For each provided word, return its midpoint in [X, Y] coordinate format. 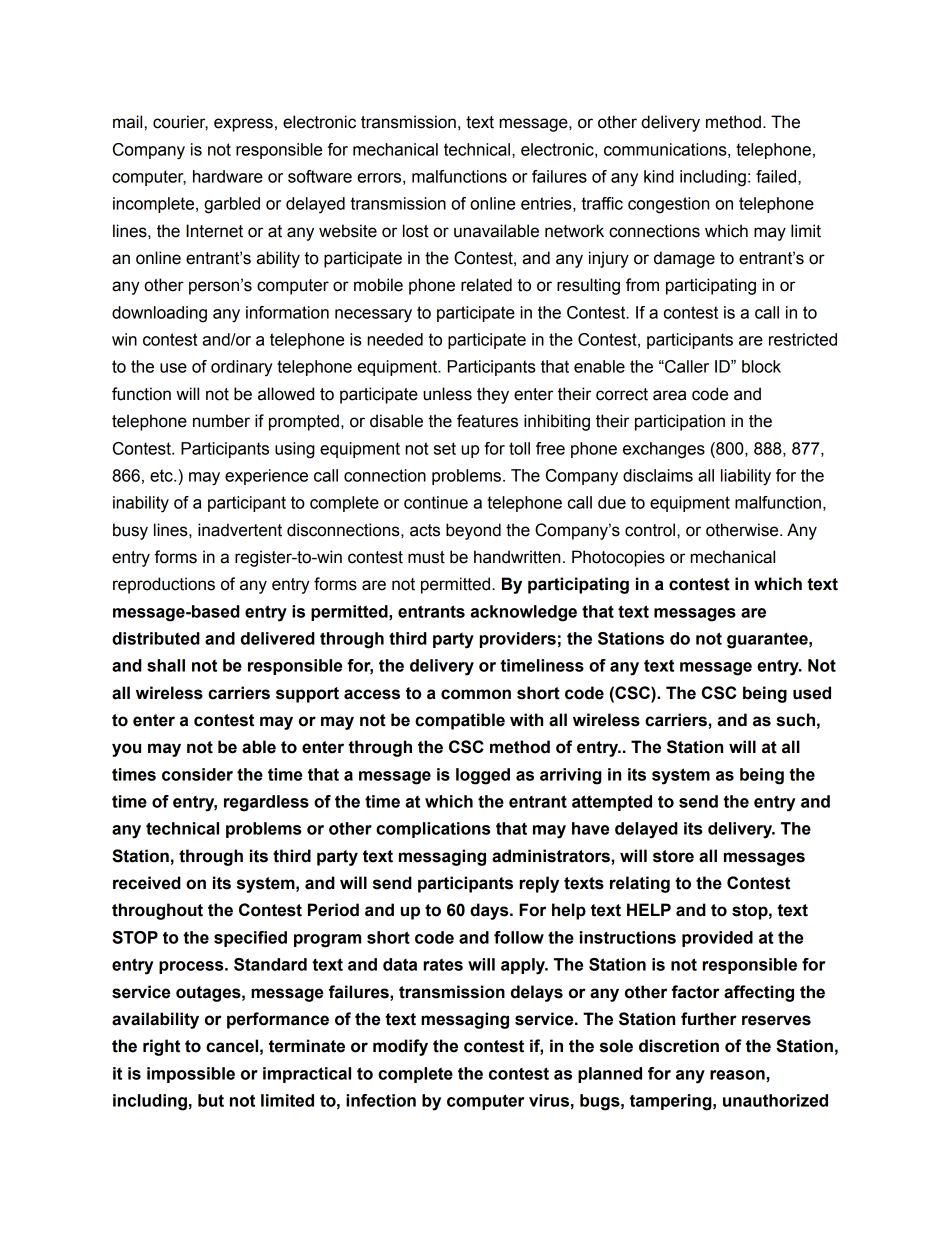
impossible [191, 1075]
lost [416, 231]
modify [400, 1047]
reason [738, 1076]
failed [776, 176]
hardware [228, 176]
